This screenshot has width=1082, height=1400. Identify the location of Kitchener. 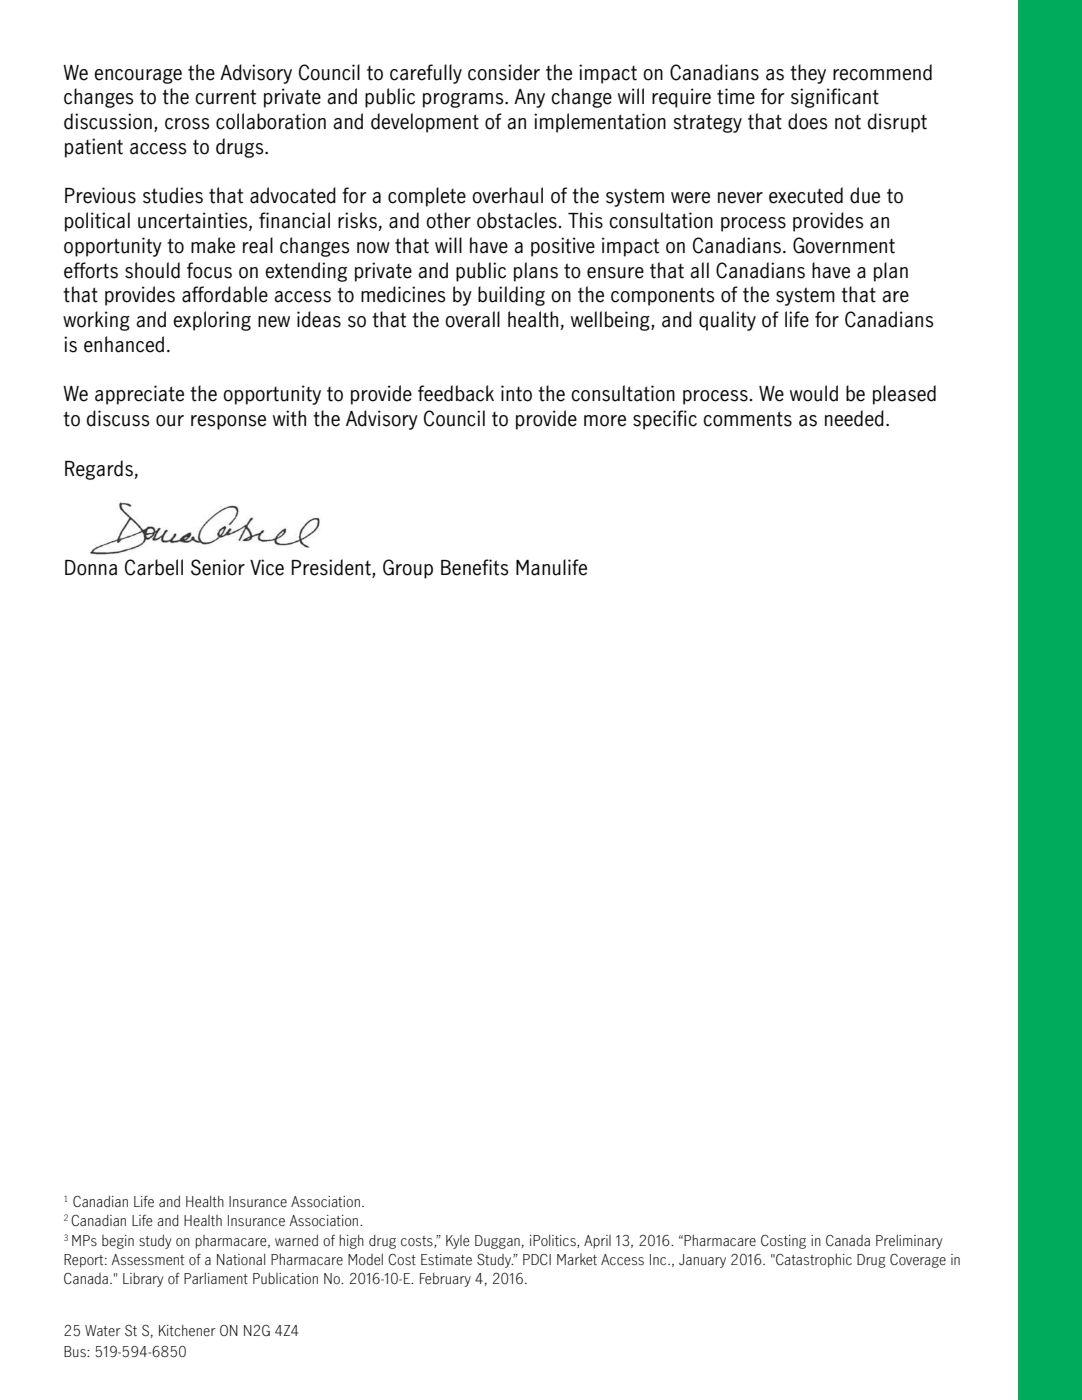
(187, 1330).
